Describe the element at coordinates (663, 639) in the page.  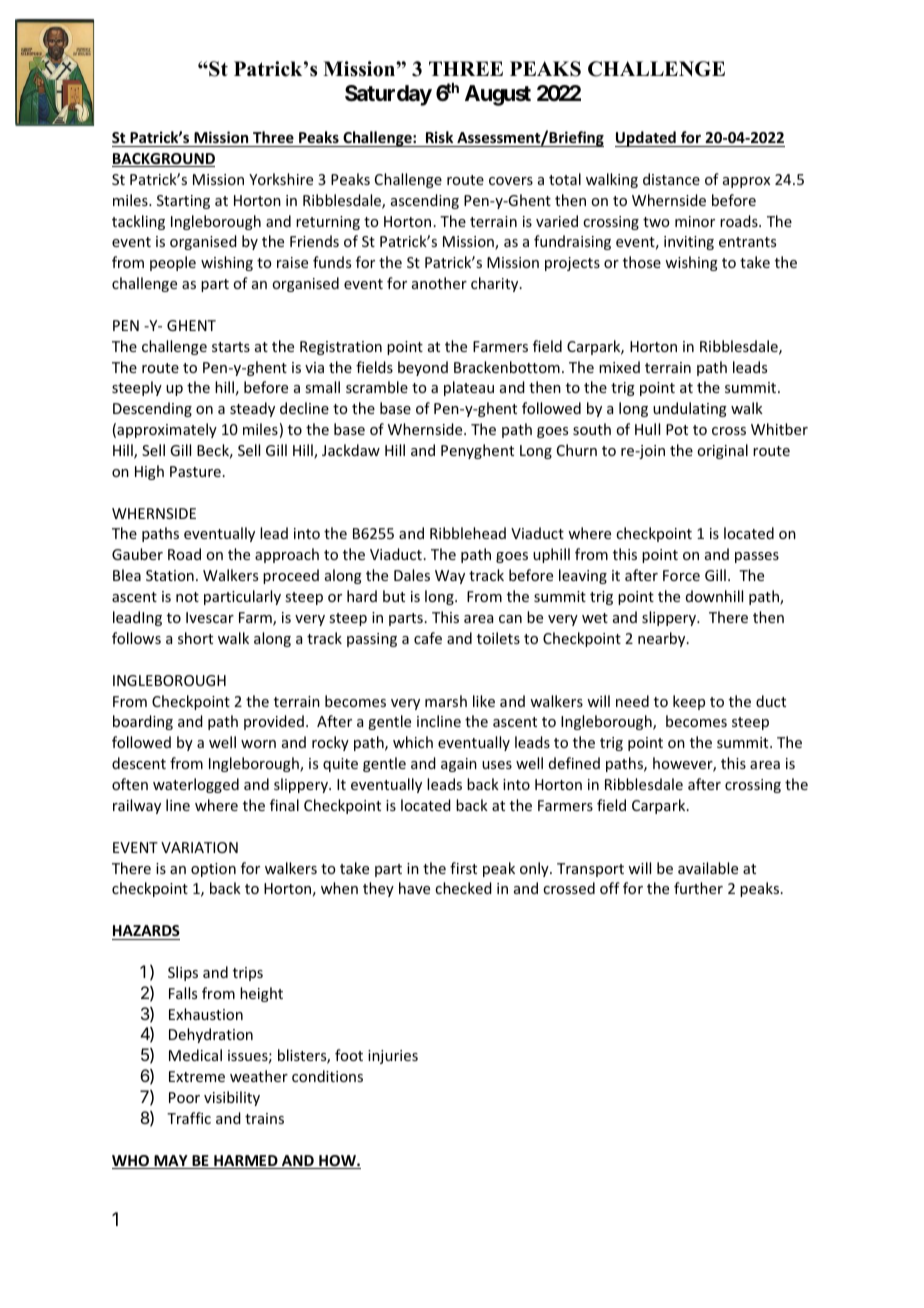
I see `nearby` at that location.
